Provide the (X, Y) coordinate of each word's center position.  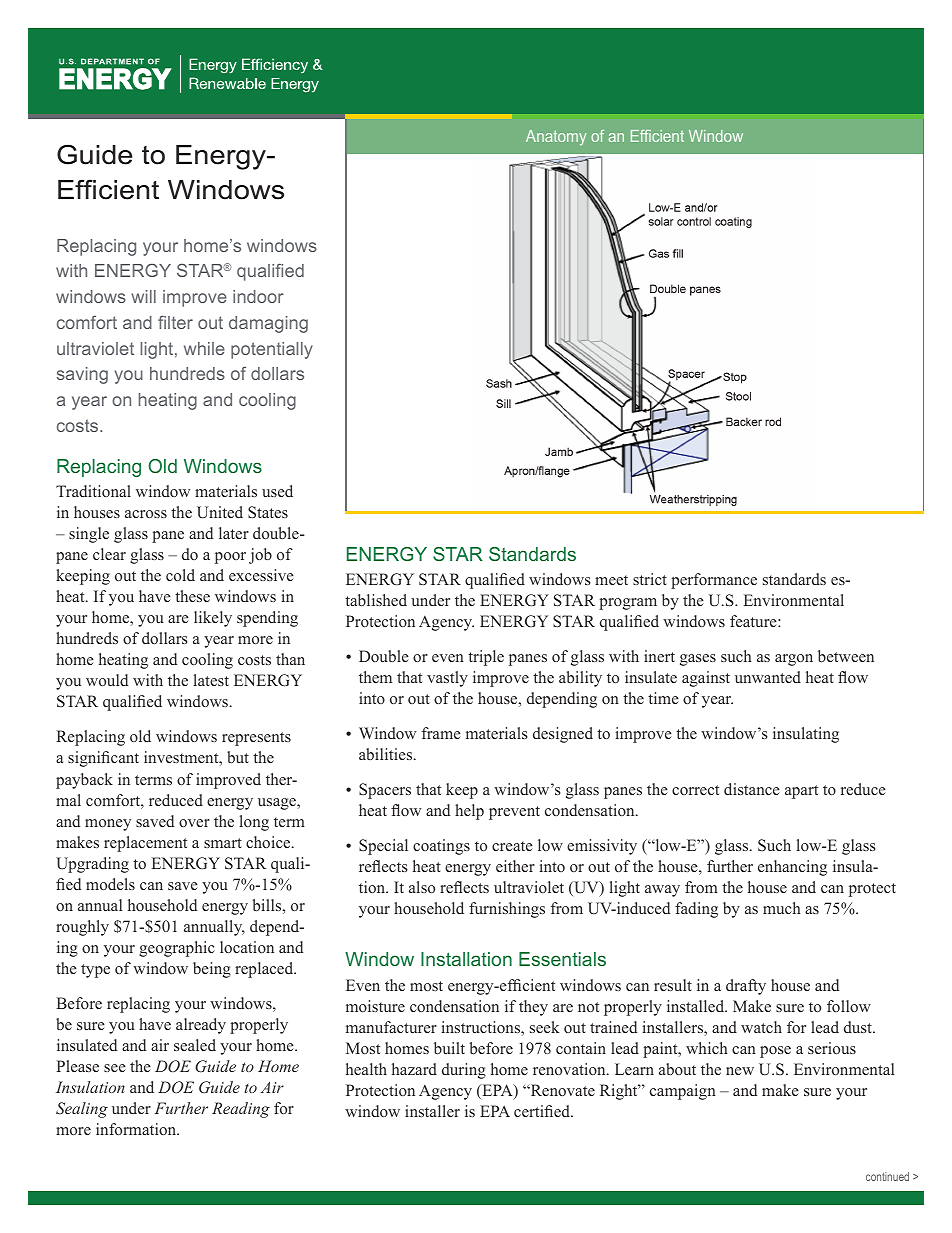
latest (211, 680)
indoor (258, 296)
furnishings (507, 910)
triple (486, 658)
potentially (272, 350)
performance (714, 581)
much (782, 908)
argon (794, 660)
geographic (177, 949)
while (204, 348)
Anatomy (556, 138)
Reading (241, 1110)
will (143, 296)
